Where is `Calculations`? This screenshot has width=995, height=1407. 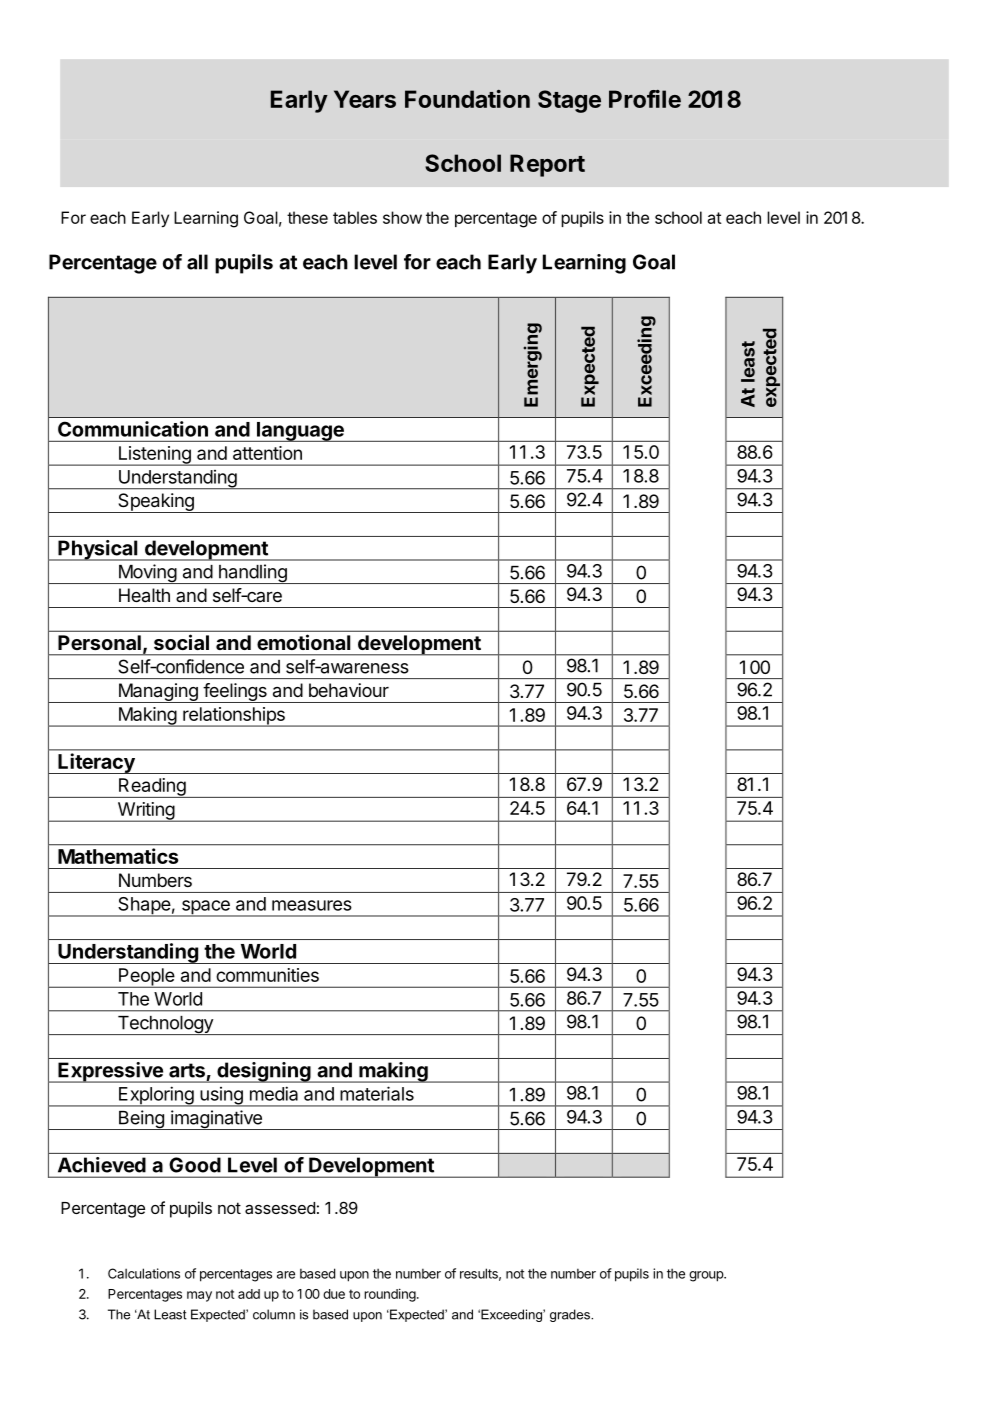 Calculations is located at coordinates (144, 1273).
